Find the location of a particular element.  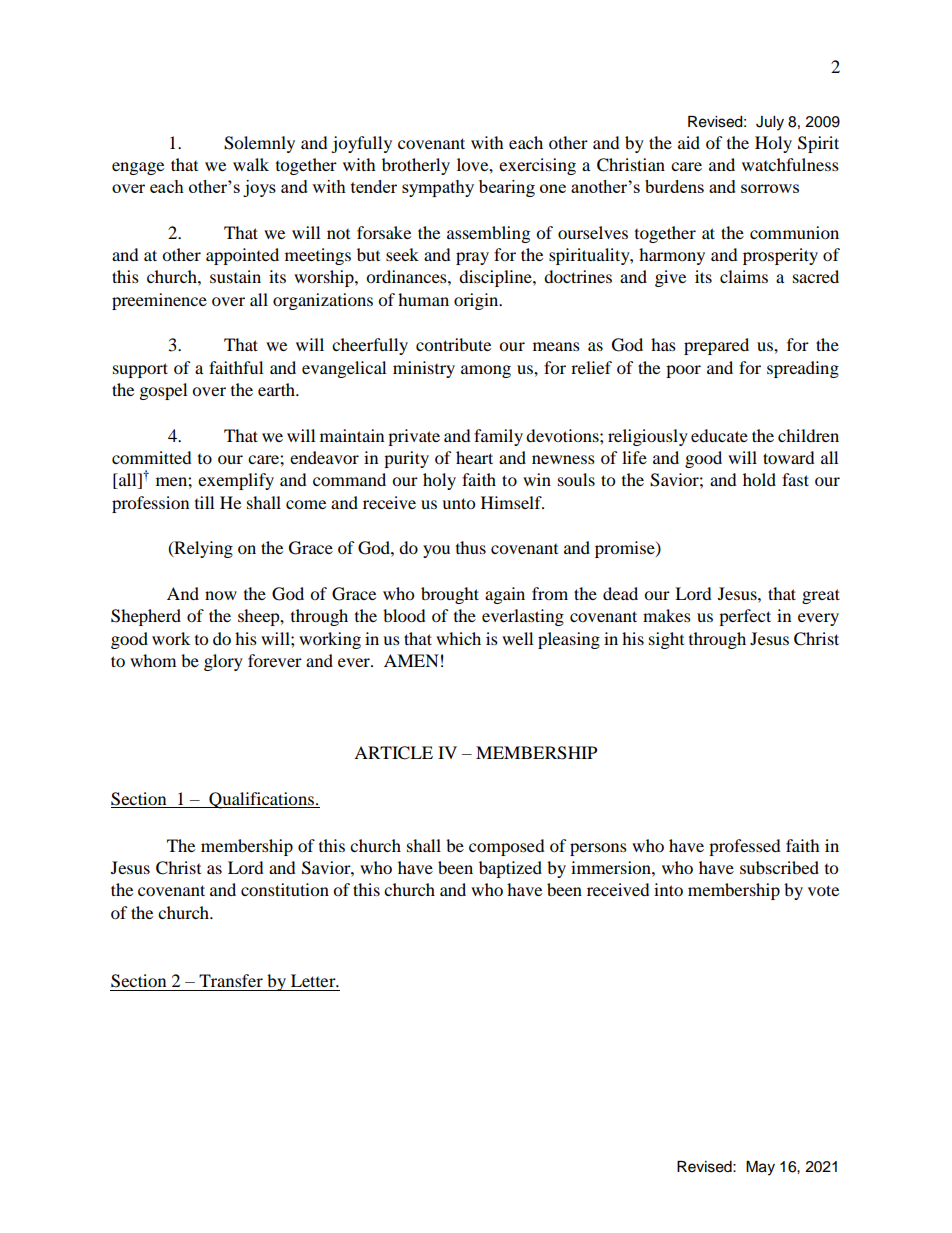

walk is located at coordinates (251, 164).
